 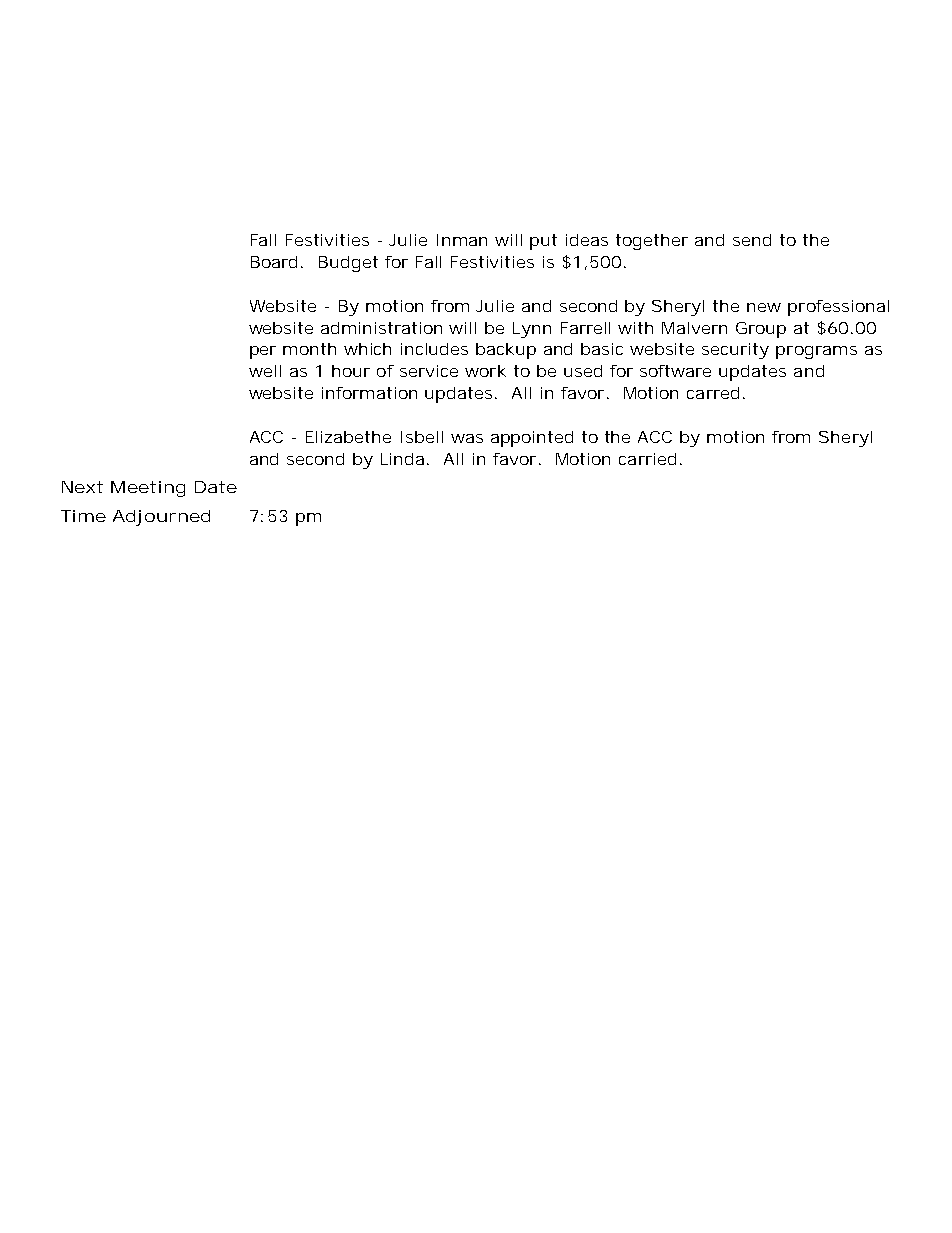 What do you see at coordinates (761, 330) in the page?
I see `Group` at bounding box center [761, 330].
